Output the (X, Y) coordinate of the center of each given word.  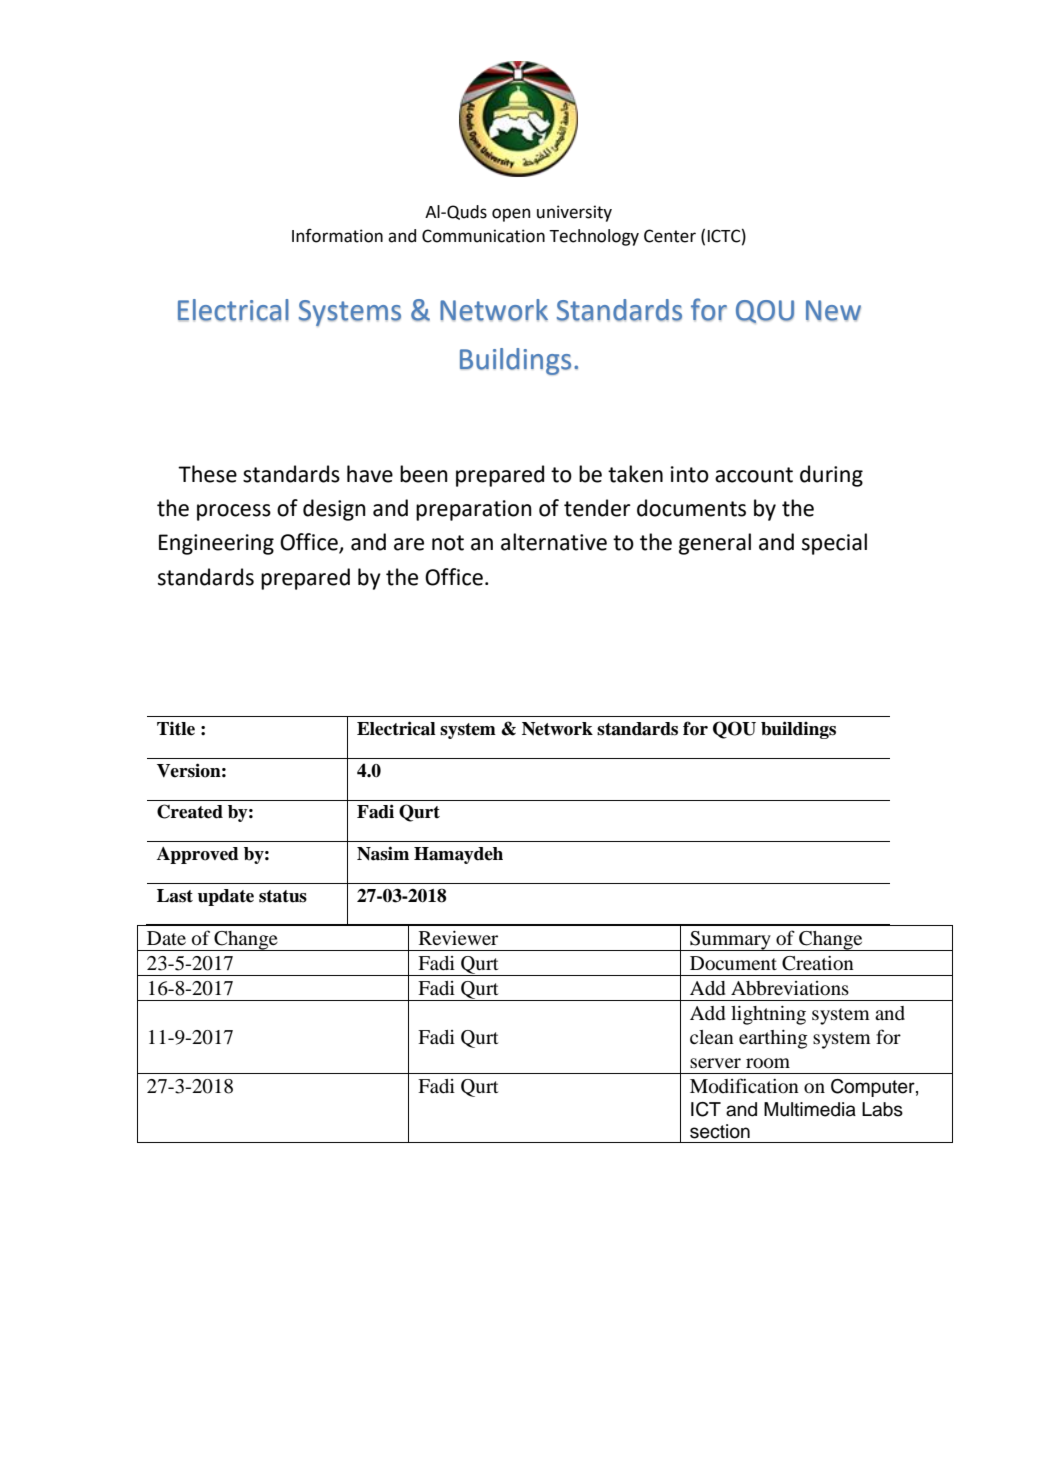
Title (176, 729)
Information (337, 235)
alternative (554, 542)
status (283, 896)
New (833, 310)
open (511, 215)
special (834, 544)
